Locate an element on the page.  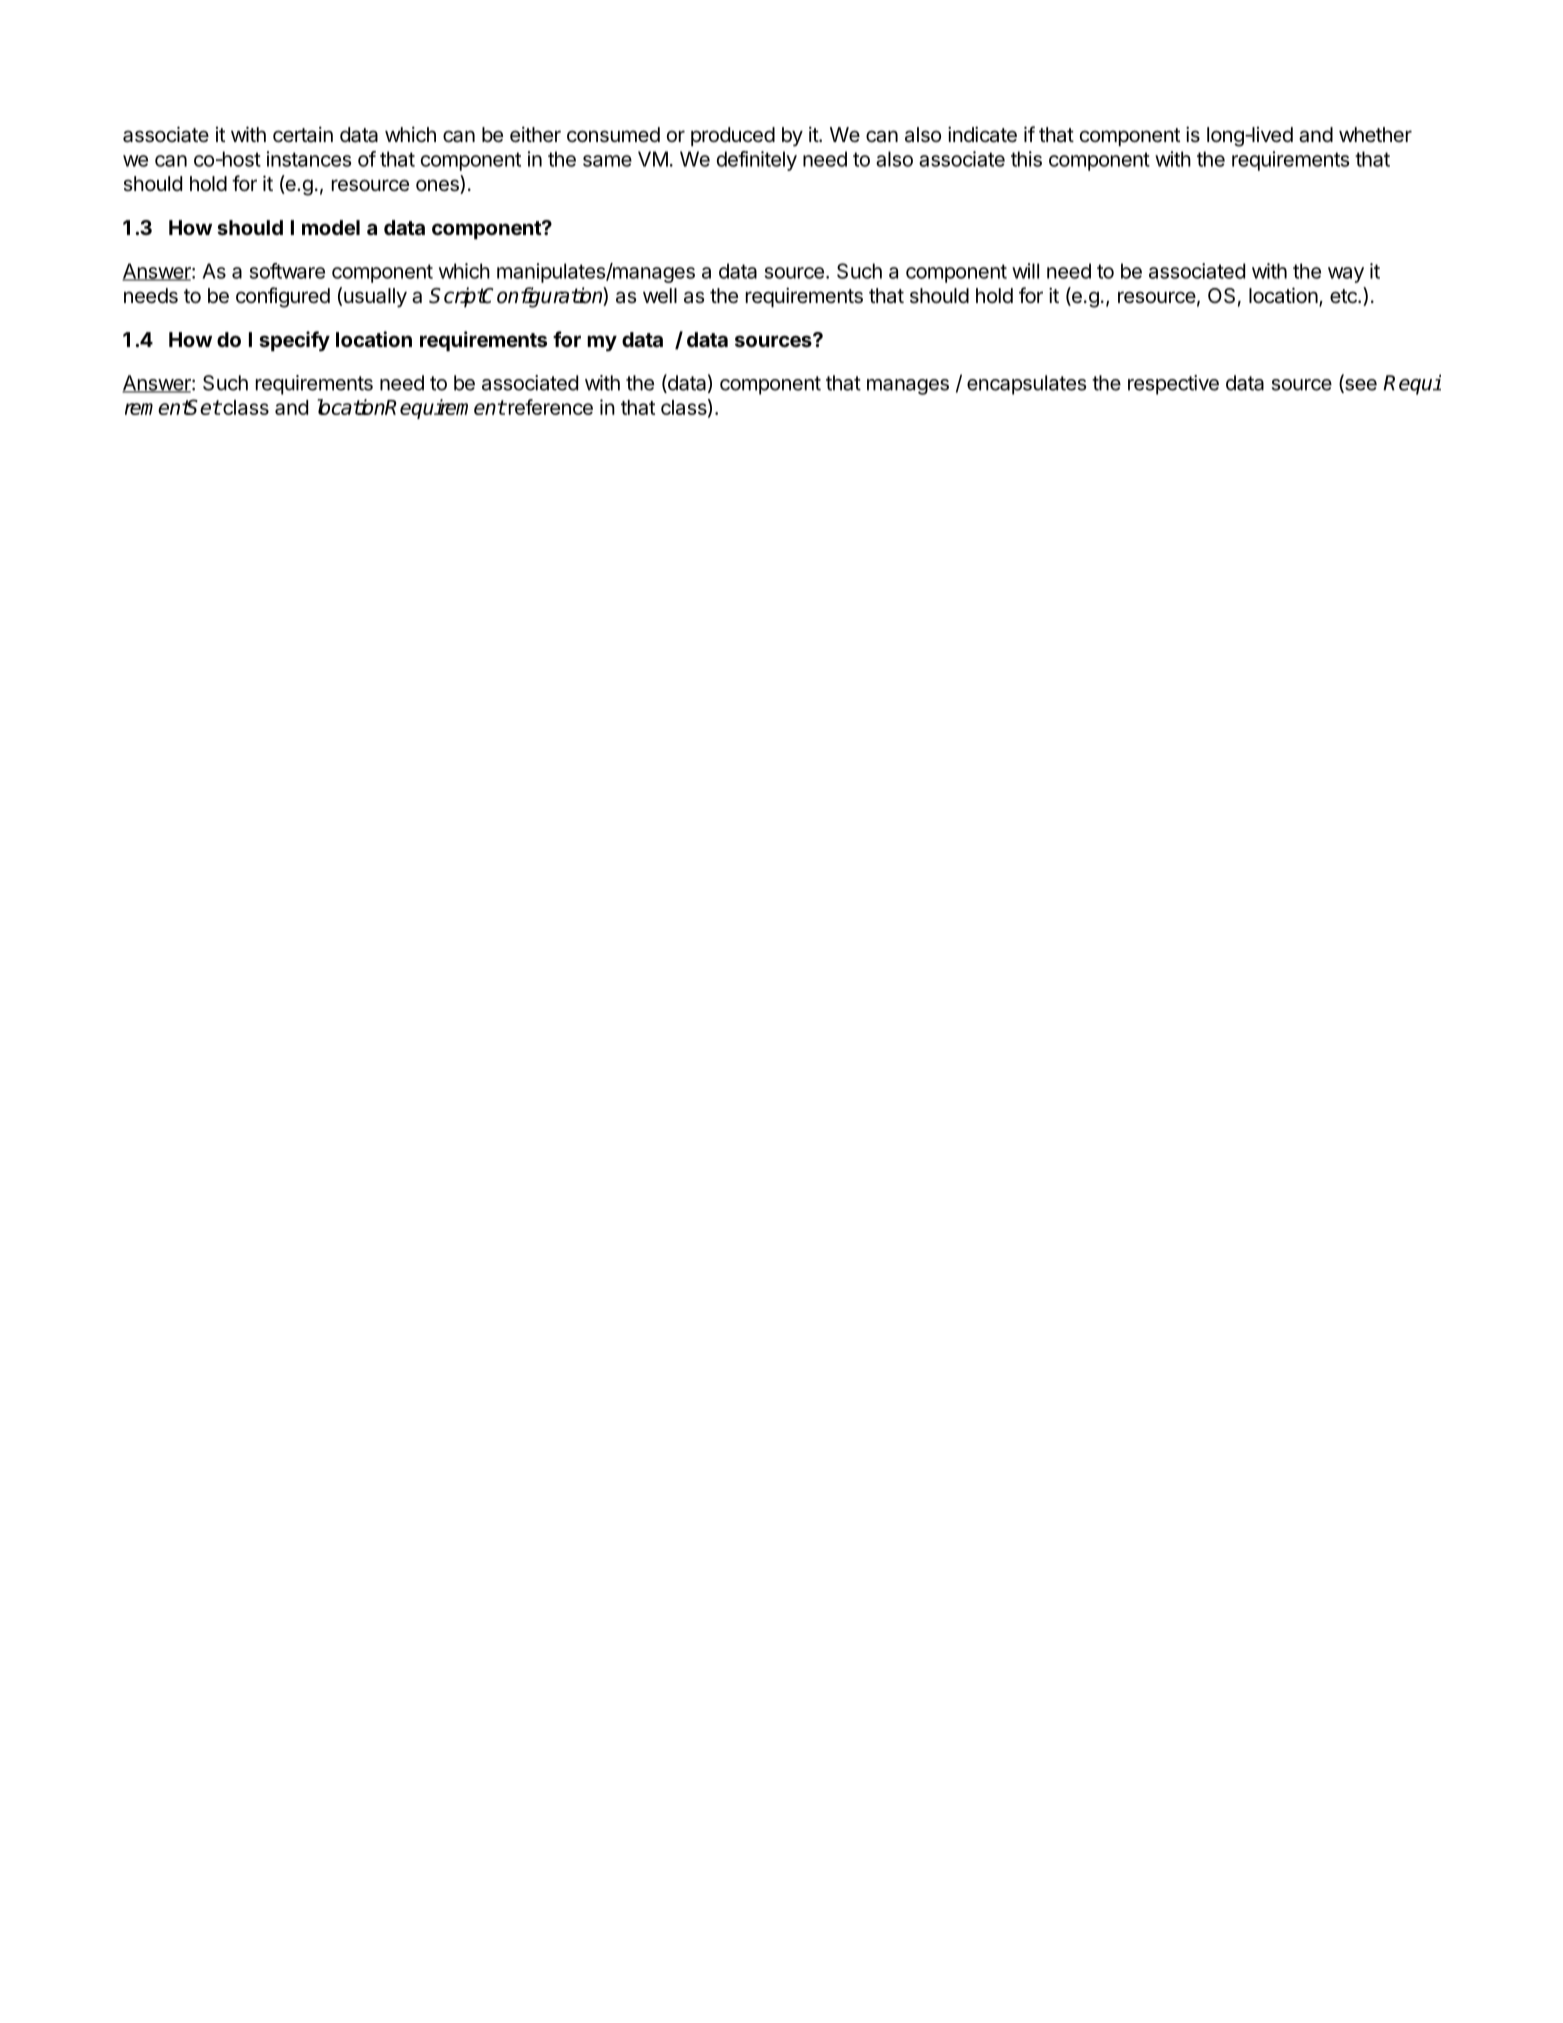
produced is located at coordinates (733, 136).
